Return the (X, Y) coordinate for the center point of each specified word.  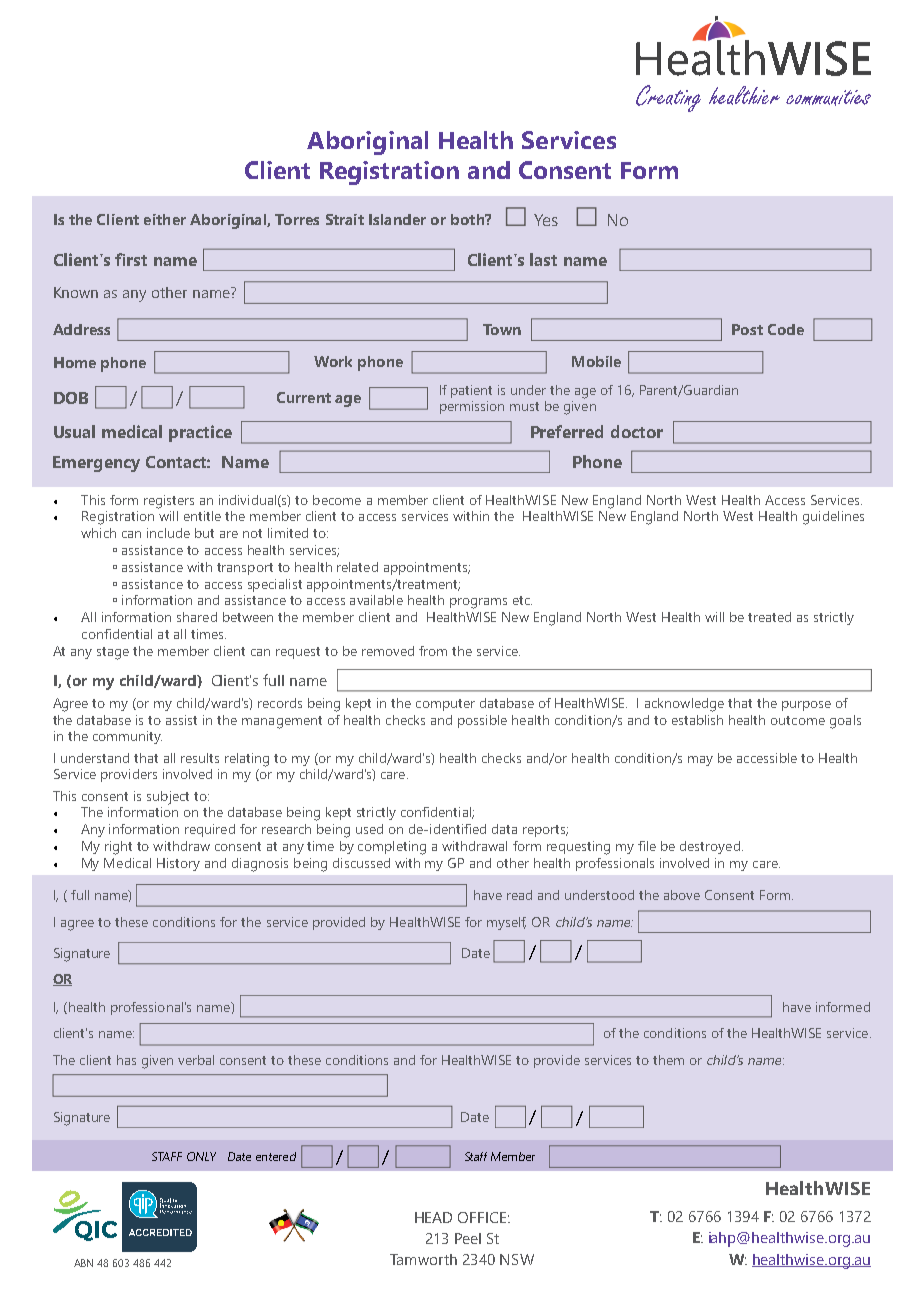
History (178, 864)
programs (478, 603)
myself (506, 923)
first (131, 259)
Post (747, 329)
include (168, 533)
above (682, 895)
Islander (397, 219)
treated (769, 617)
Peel (468, 1238)
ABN (83, 1263)
